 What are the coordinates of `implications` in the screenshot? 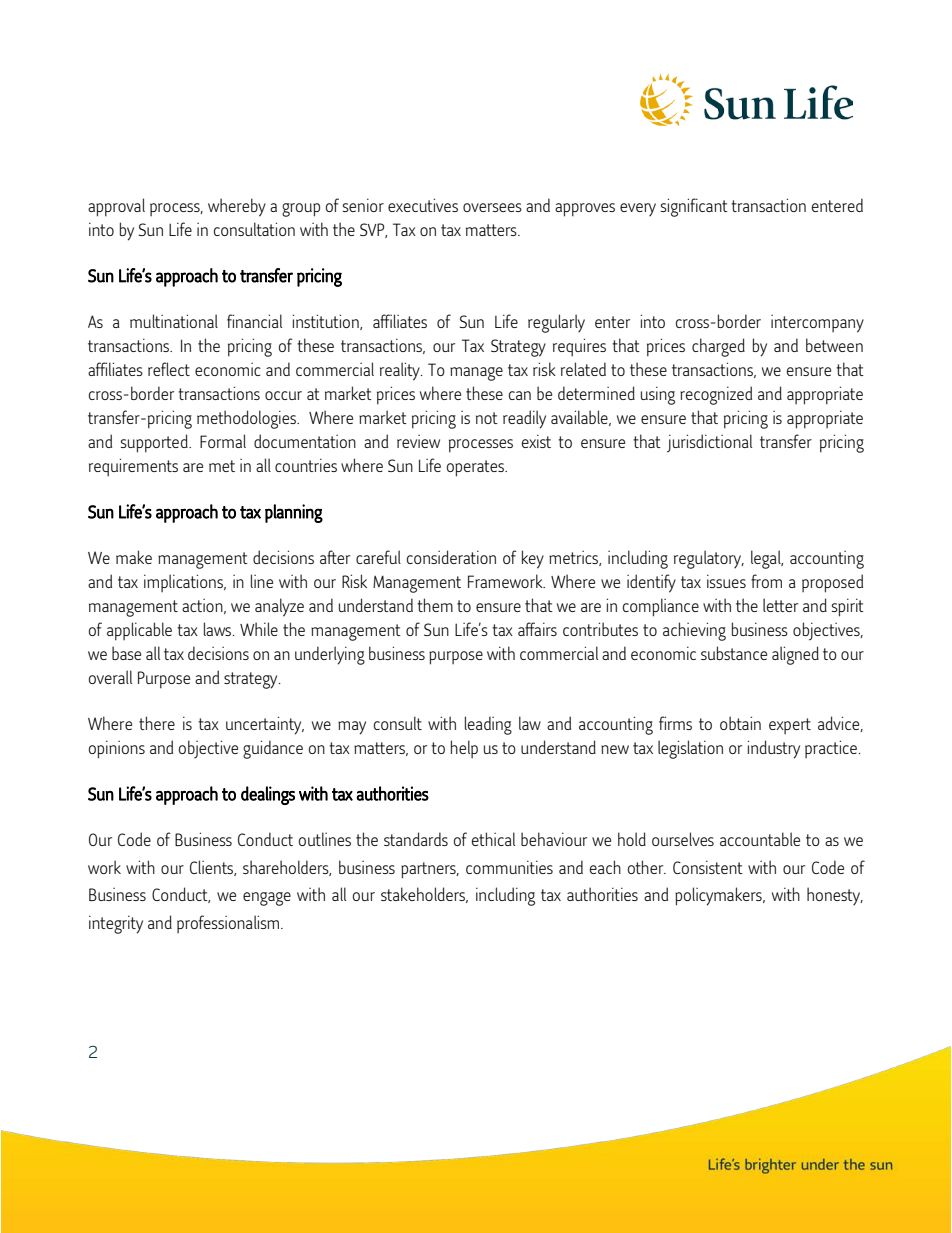 It's located at (184, 583).
